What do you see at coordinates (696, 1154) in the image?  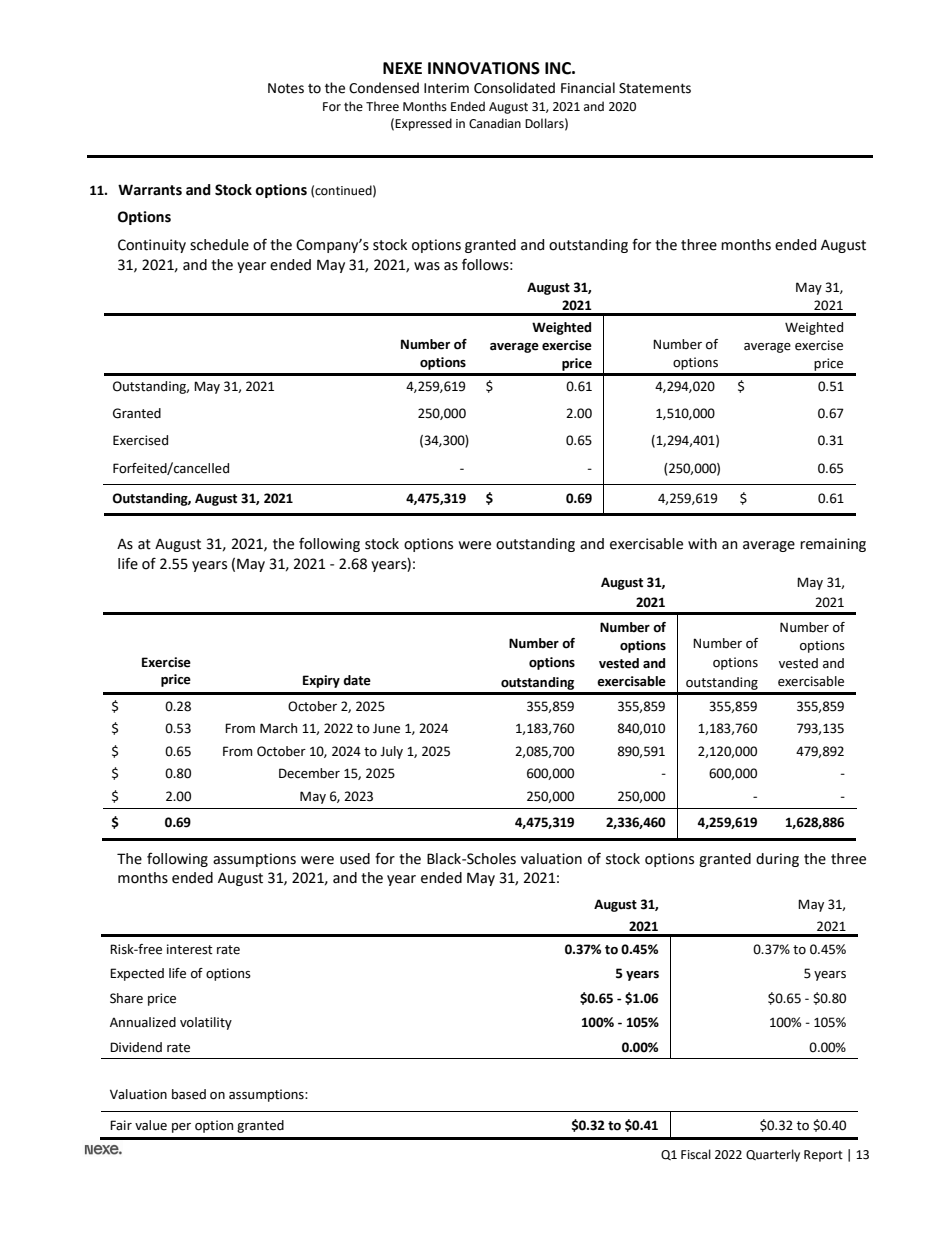 I see `Fiscal` at bounding box center [696, 1154].
